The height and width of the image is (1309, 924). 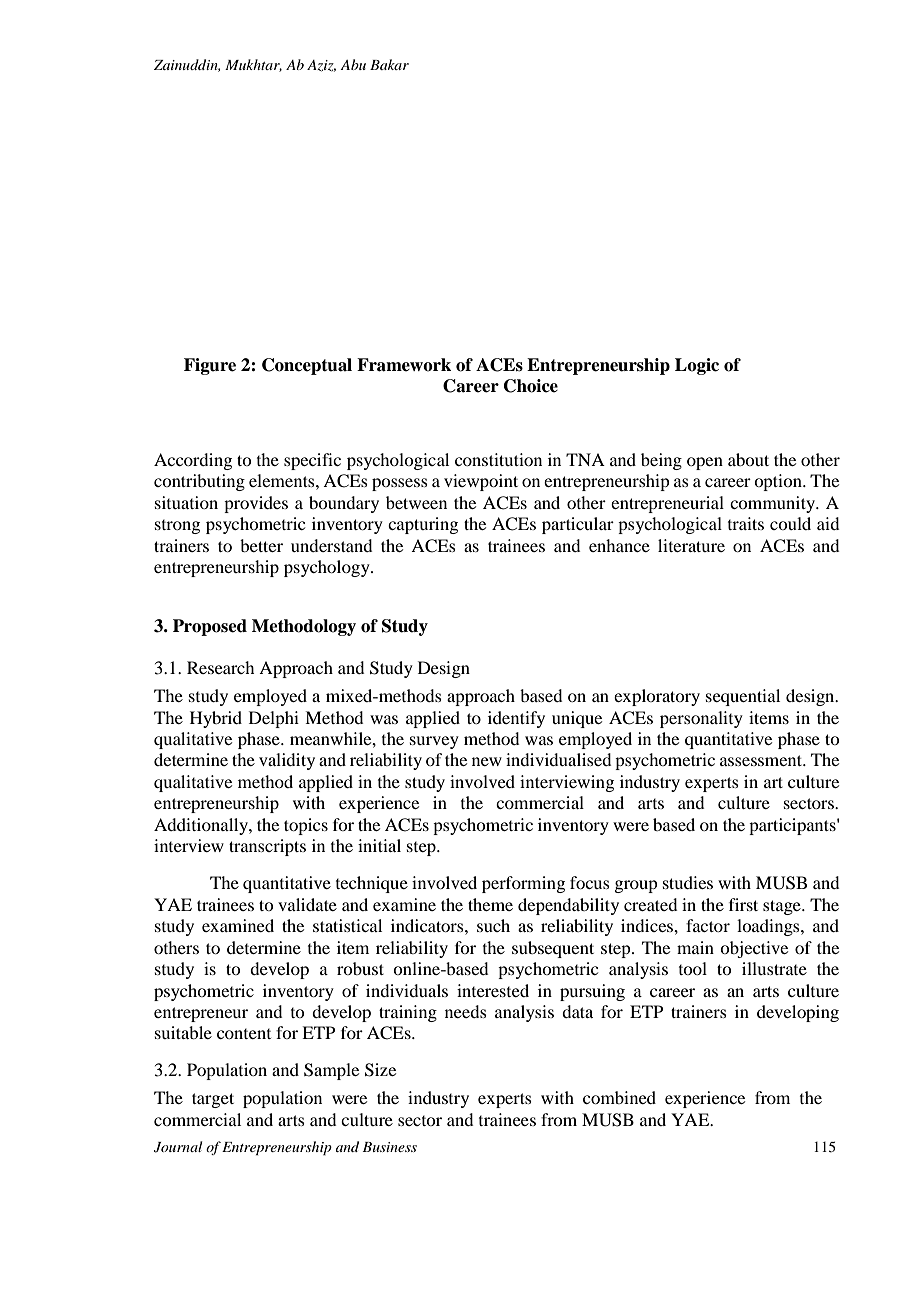 I want to click on target, so click(x=213, y=1100).
